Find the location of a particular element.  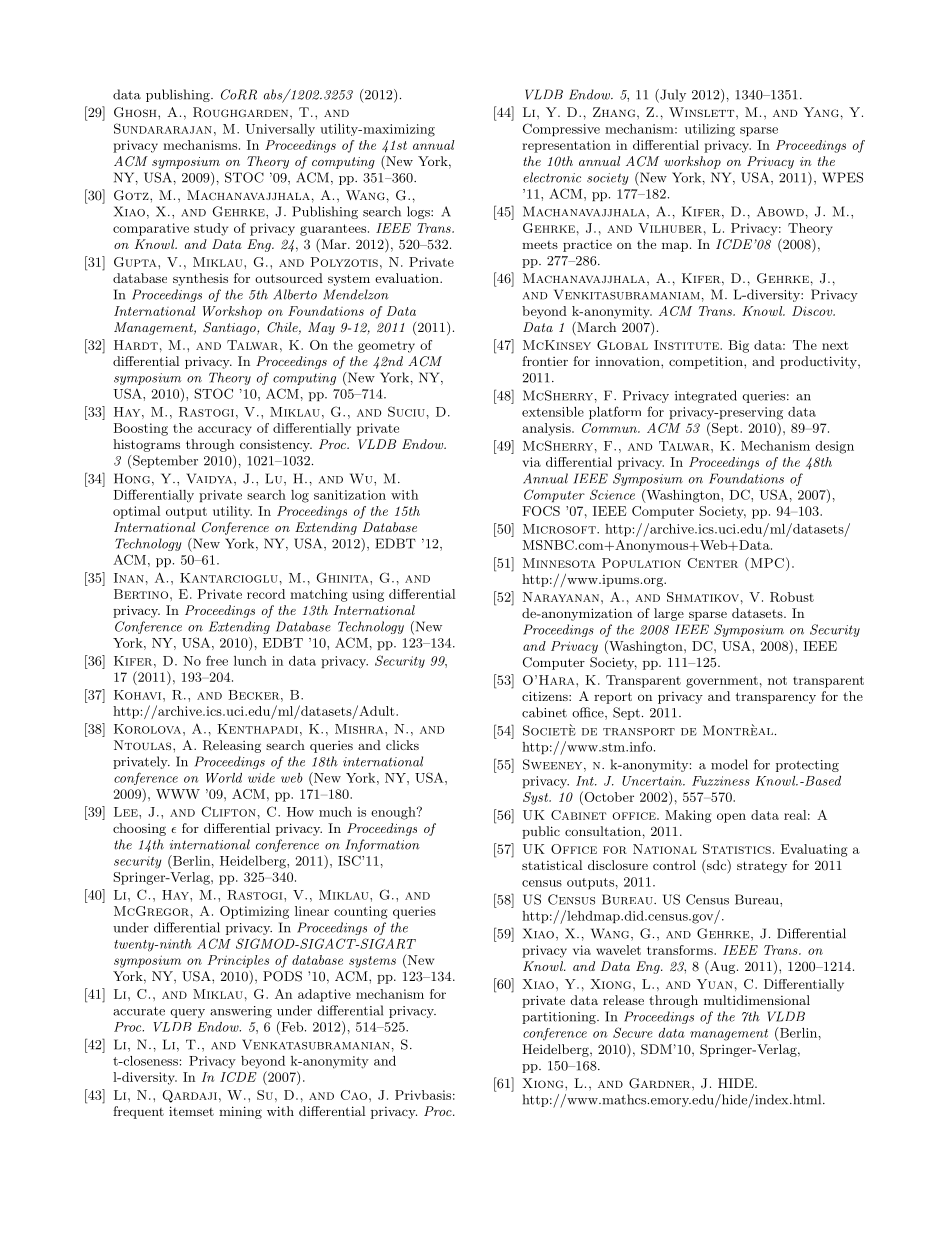

Universally is located at coordinates (280, 130).
